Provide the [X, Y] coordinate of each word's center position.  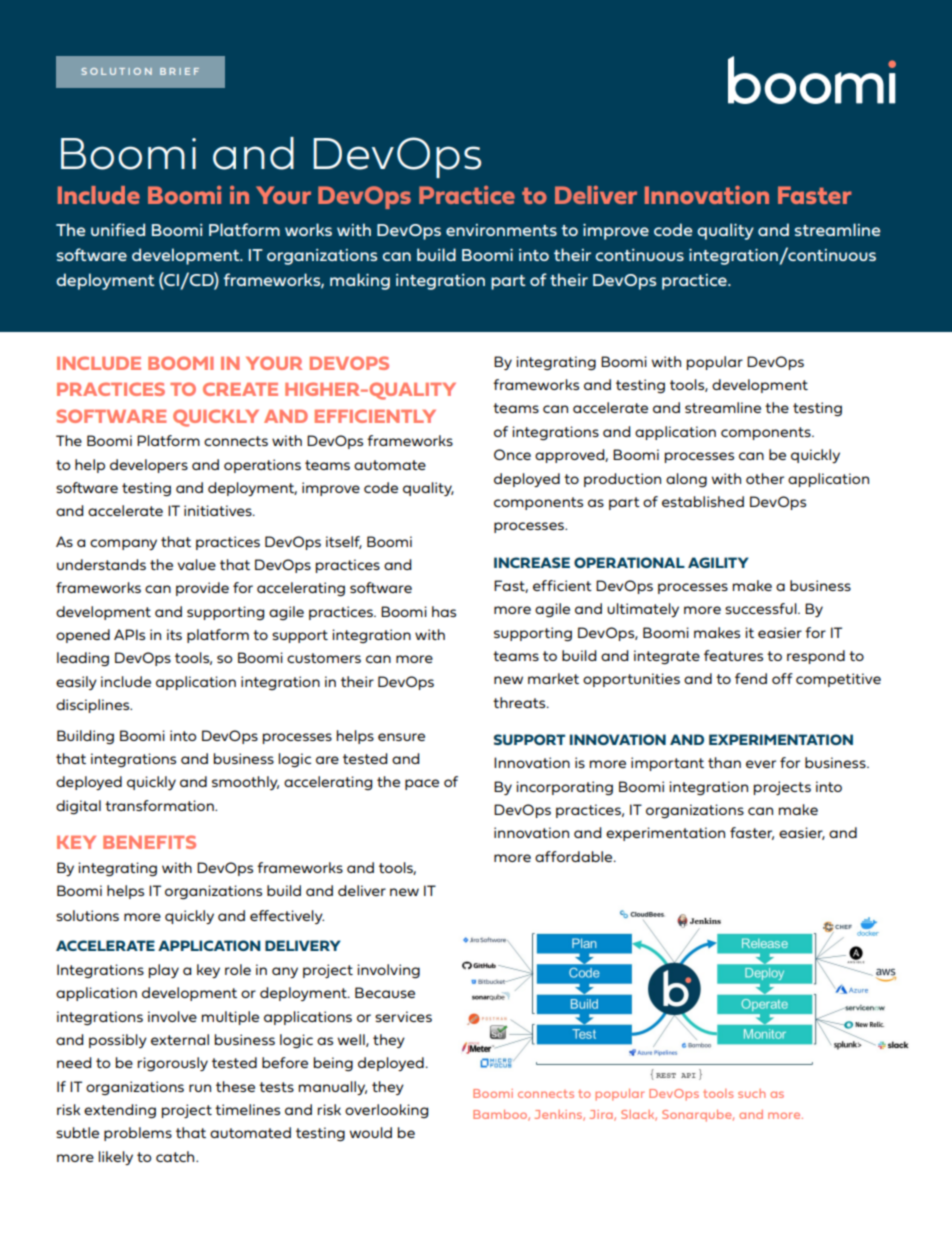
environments [501, 230]
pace [422, 784]
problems [138, 1134]
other [765, 478]
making [360, 281]
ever [761, 764]
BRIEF [179, 71]
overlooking [386, 1111]
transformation [160, 805]
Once [512, 454]
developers [149, 466]
